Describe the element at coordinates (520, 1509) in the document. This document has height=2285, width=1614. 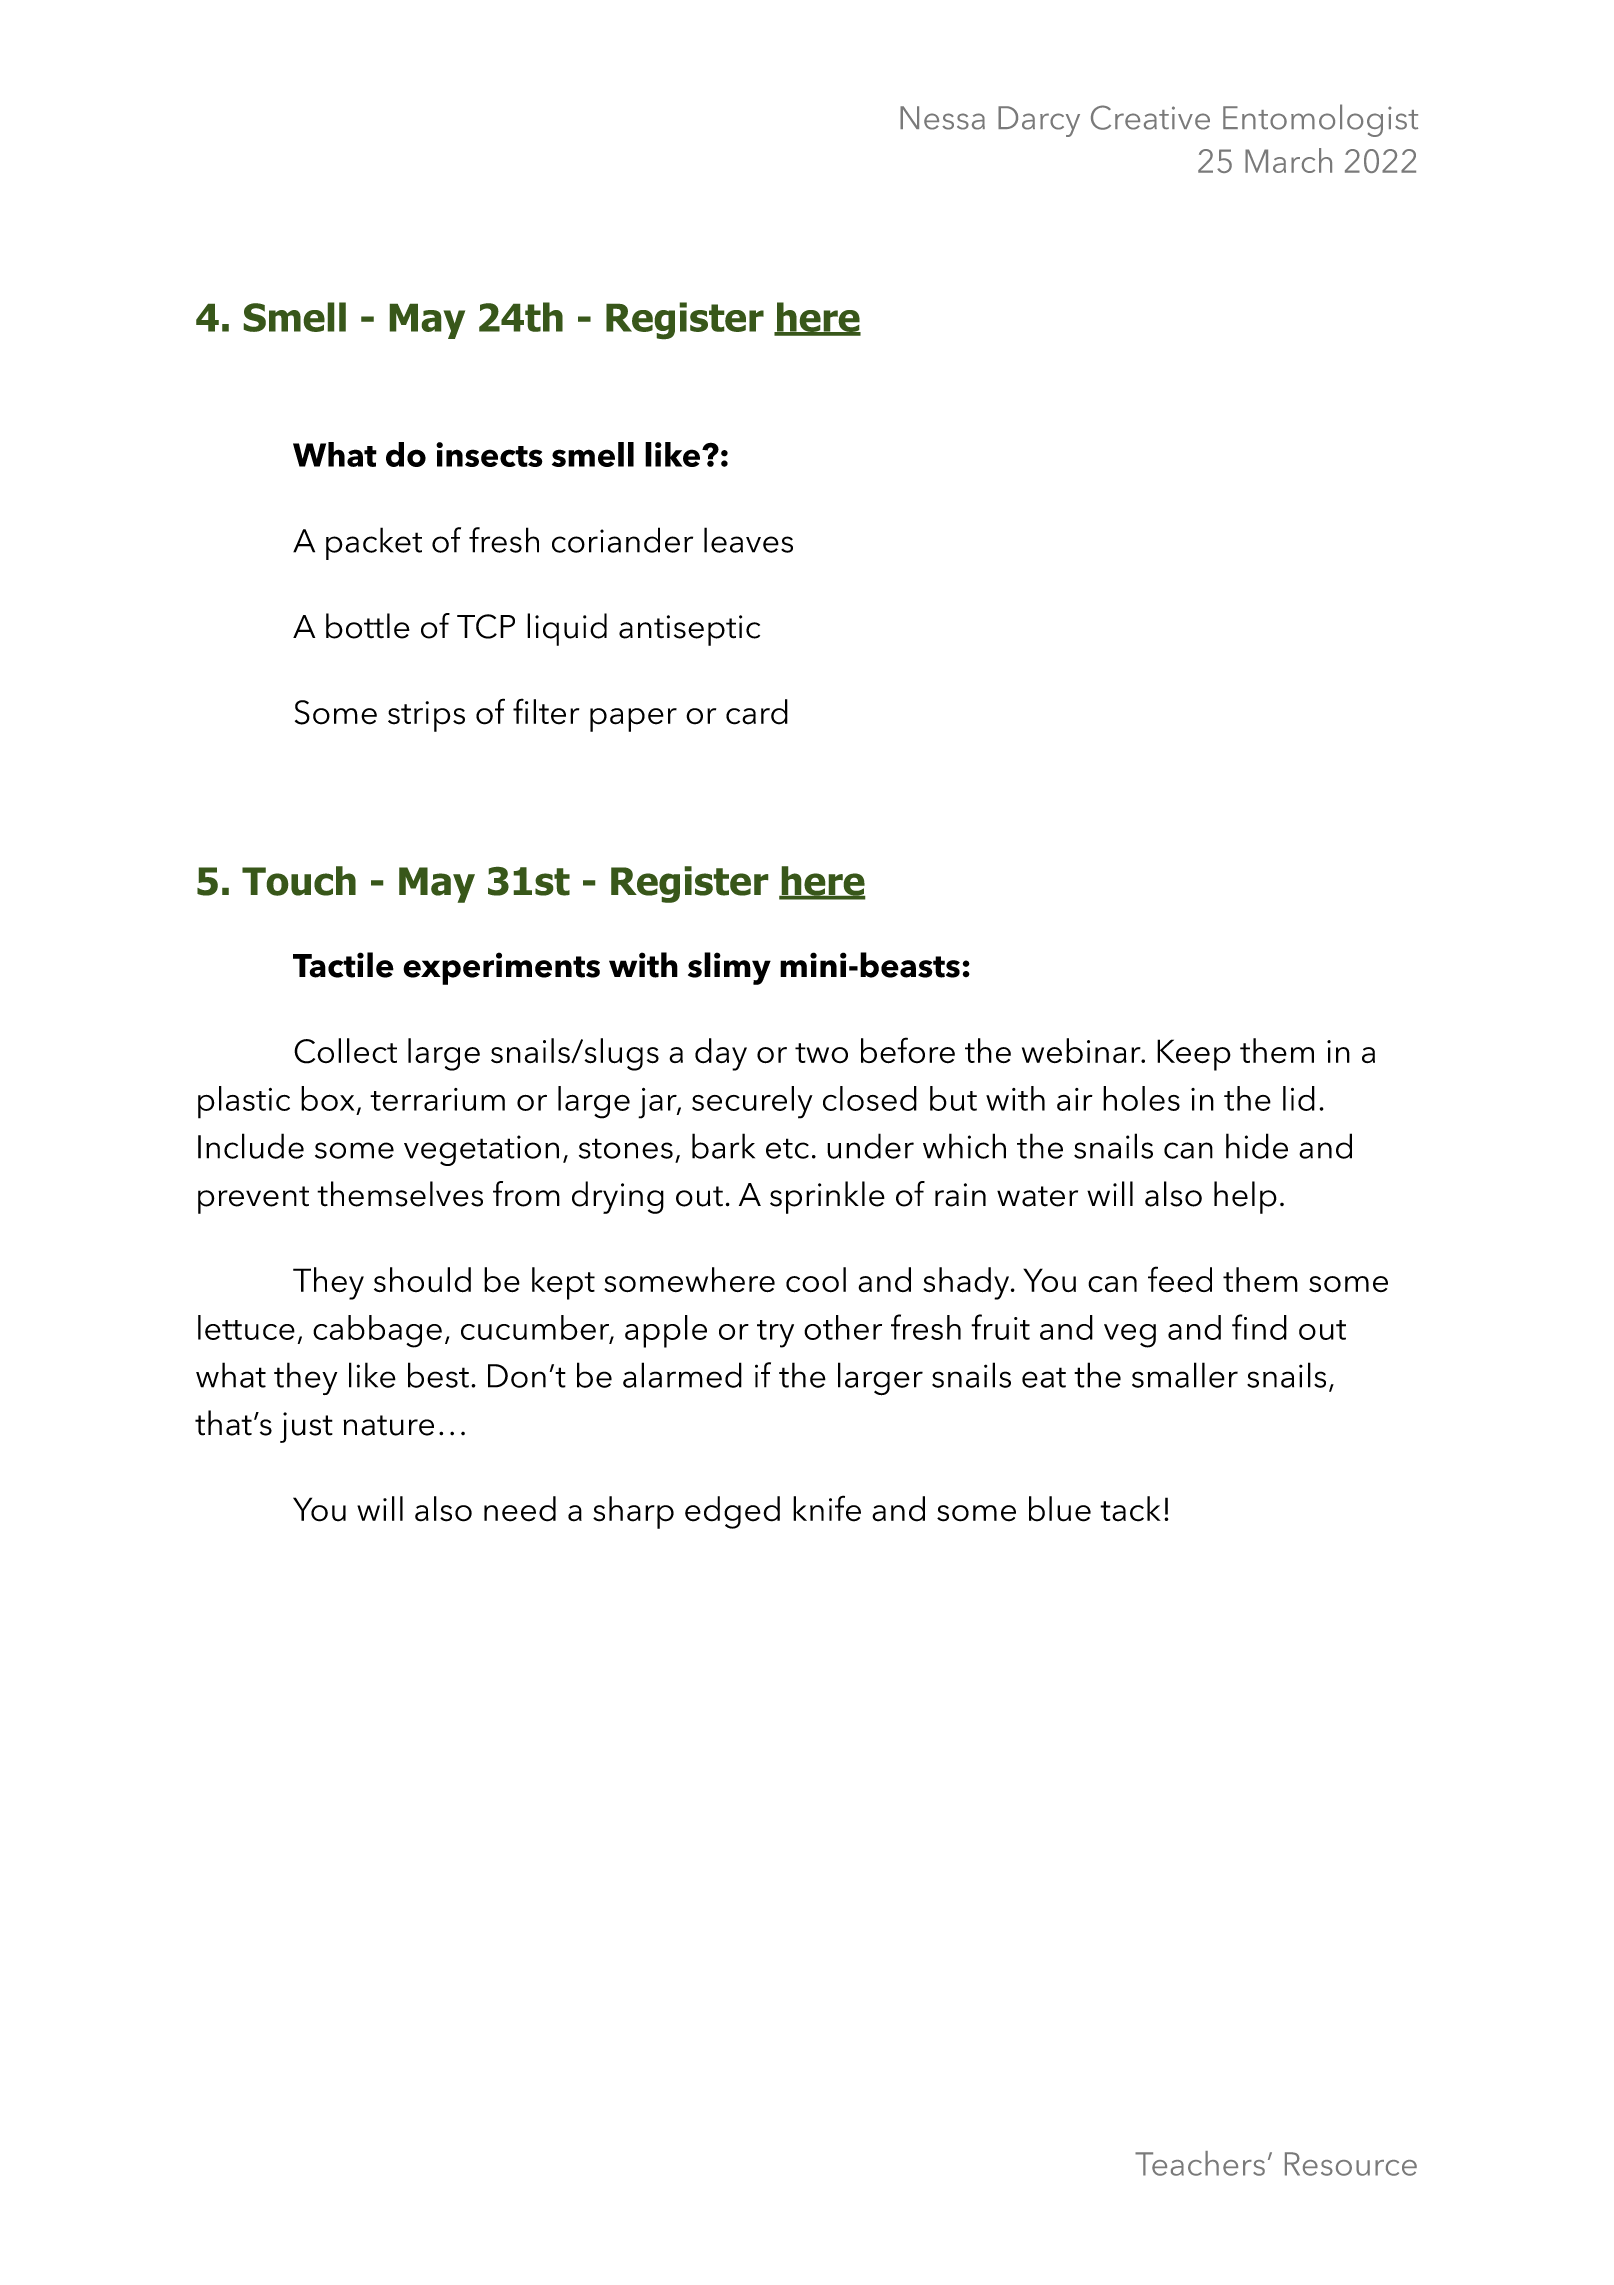
I see `need` at that location.
